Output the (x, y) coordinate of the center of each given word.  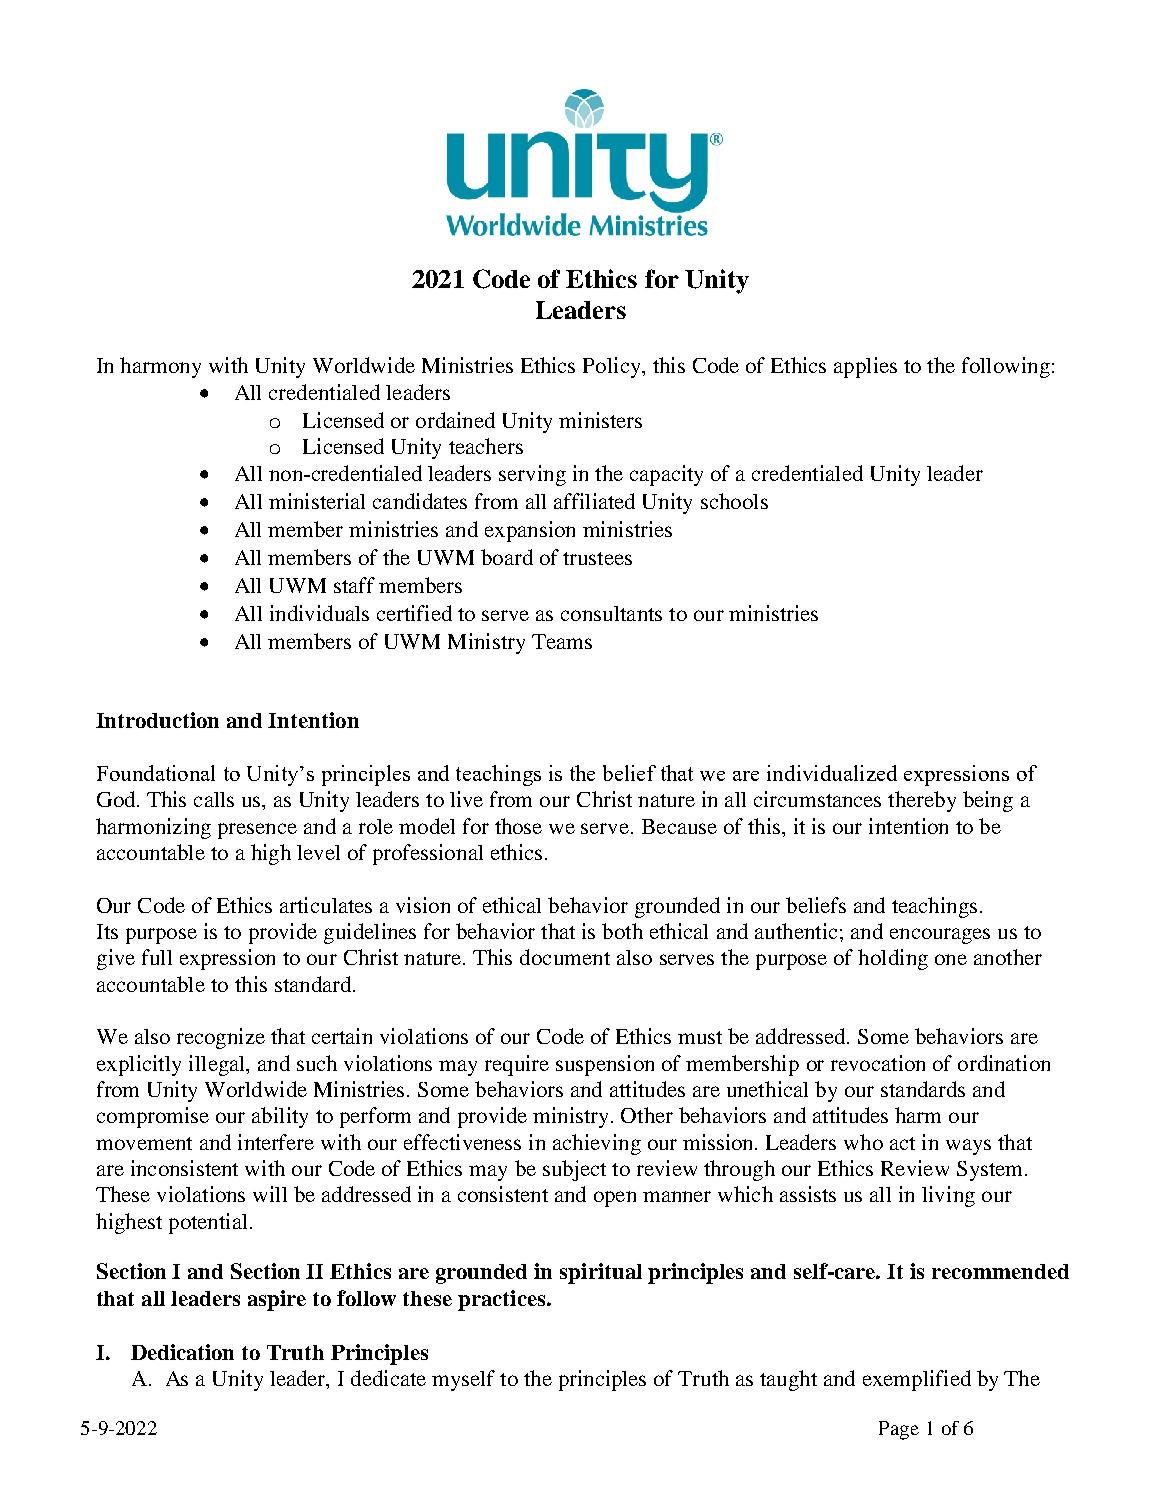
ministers (600, 420)
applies (865, 367)
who (863, 1142)
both (622, 931)
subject (574, 1170)
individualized (832, 773)
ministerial (317, 501)
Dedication (182, 1352)
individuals (319, 613)
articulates (326, 905)
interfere (276, 1142)
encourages (940, 936)
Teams (562, 641)
